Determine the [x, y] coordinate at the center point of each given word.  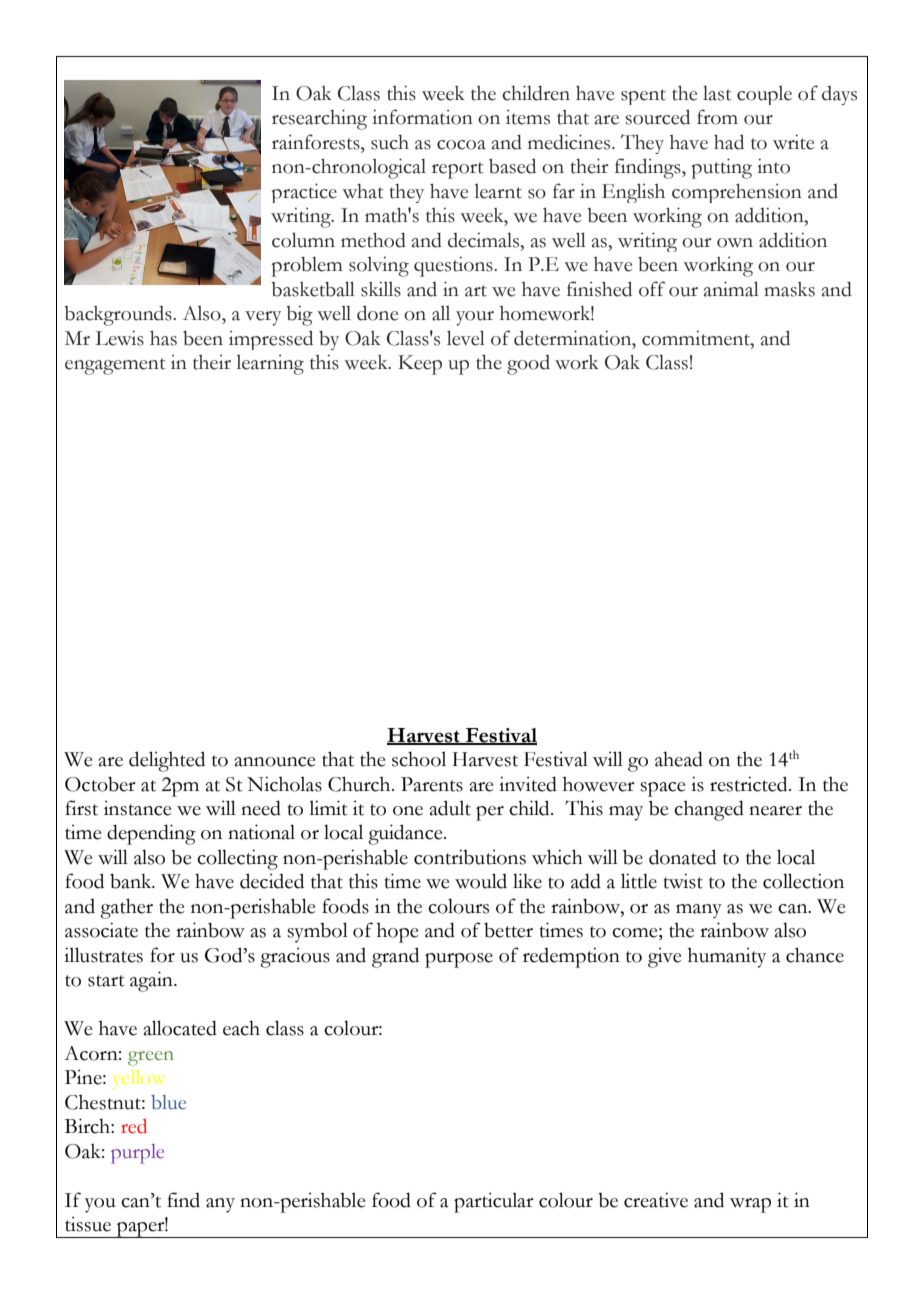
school [419, 759]
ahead [679, 759]
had [729, 142]
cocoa [461, 145]
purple [137, 1154]
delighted [167, 761]
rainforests [317, 142]
